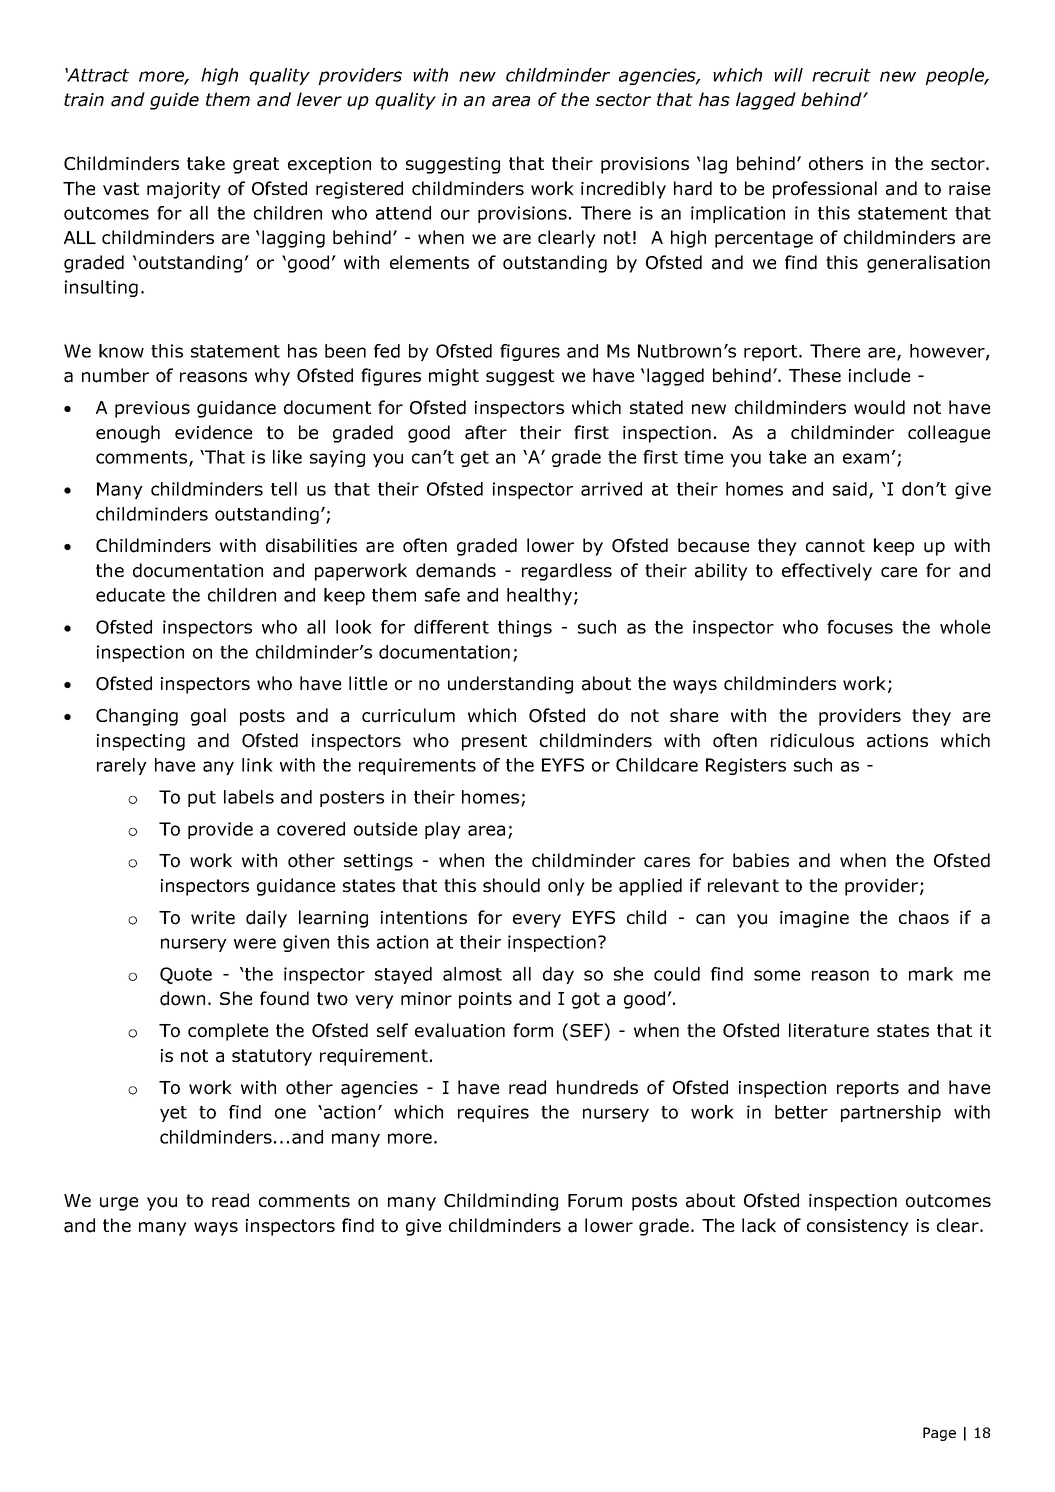 The image size is (1055, 1492). What do you see at coordinates (511, 885) in the image?
I see `should` at bounding box center [511, 885].
